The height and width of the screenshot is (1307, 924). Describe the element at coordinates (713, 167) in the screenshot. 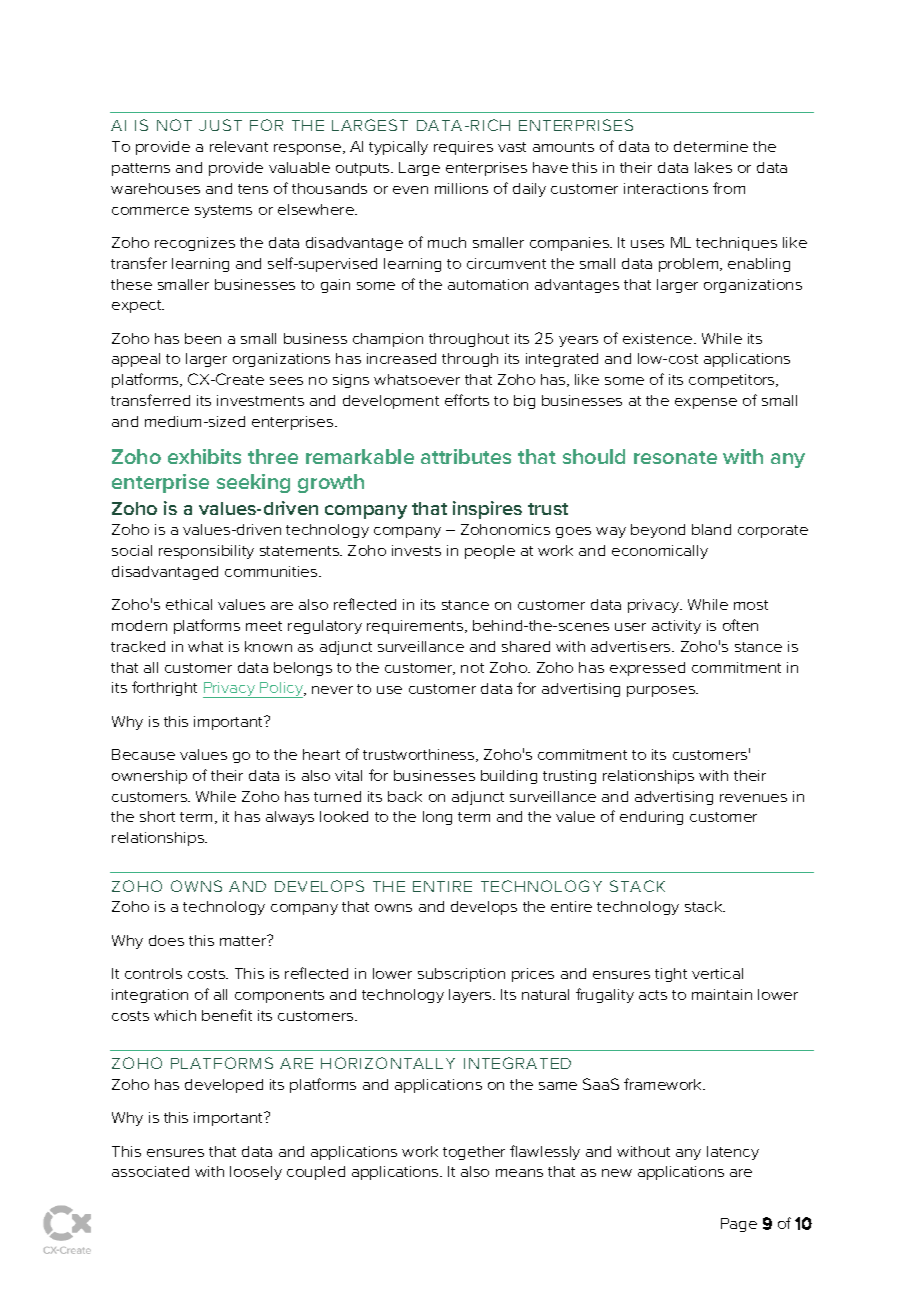

I see `lakes` at that location.
